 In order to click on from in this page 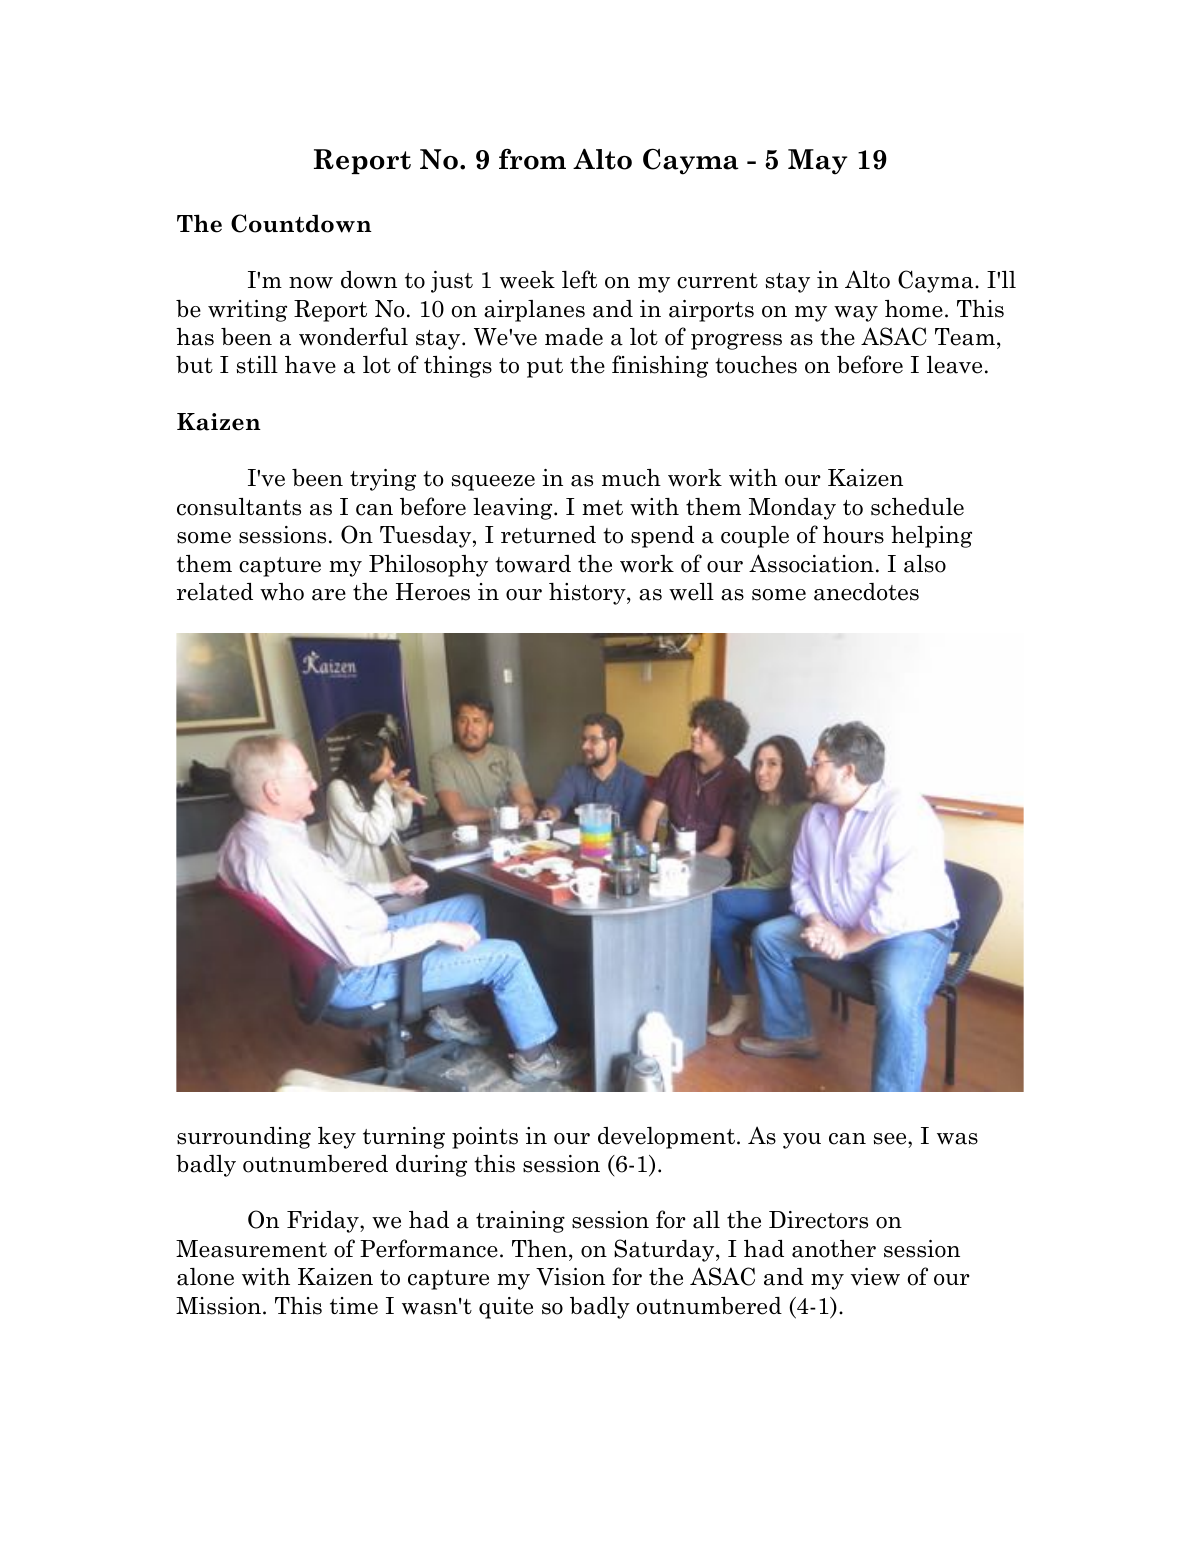, I will do `click(532, 159)`.
